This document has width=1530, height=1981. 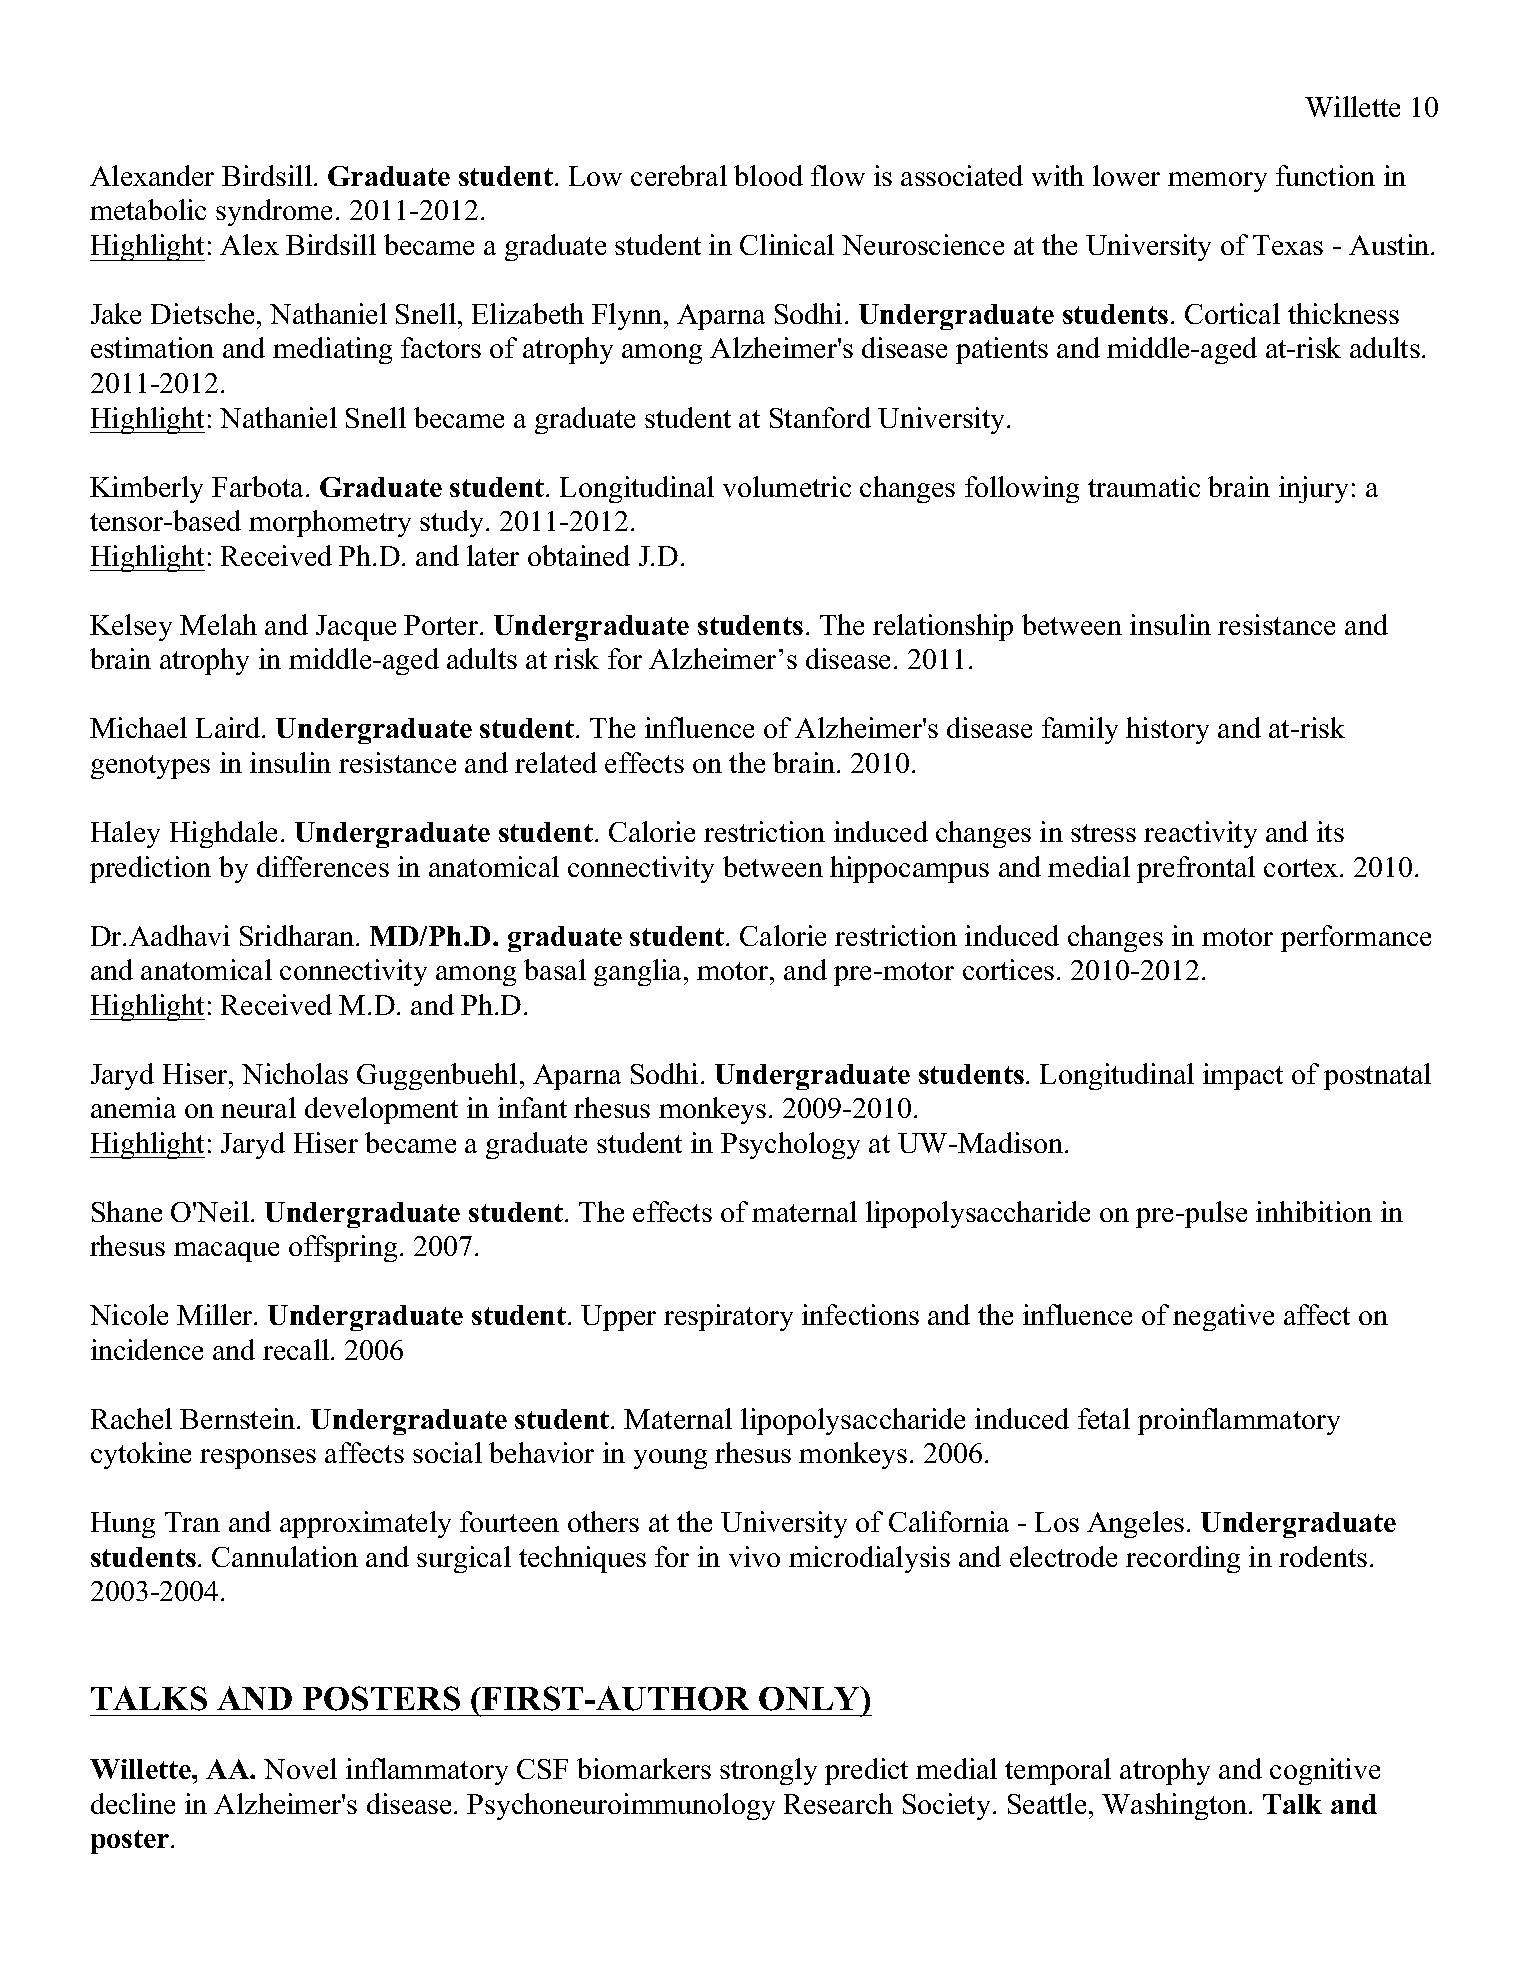 I want to click on Texas, so click(x=1288, y=245).
